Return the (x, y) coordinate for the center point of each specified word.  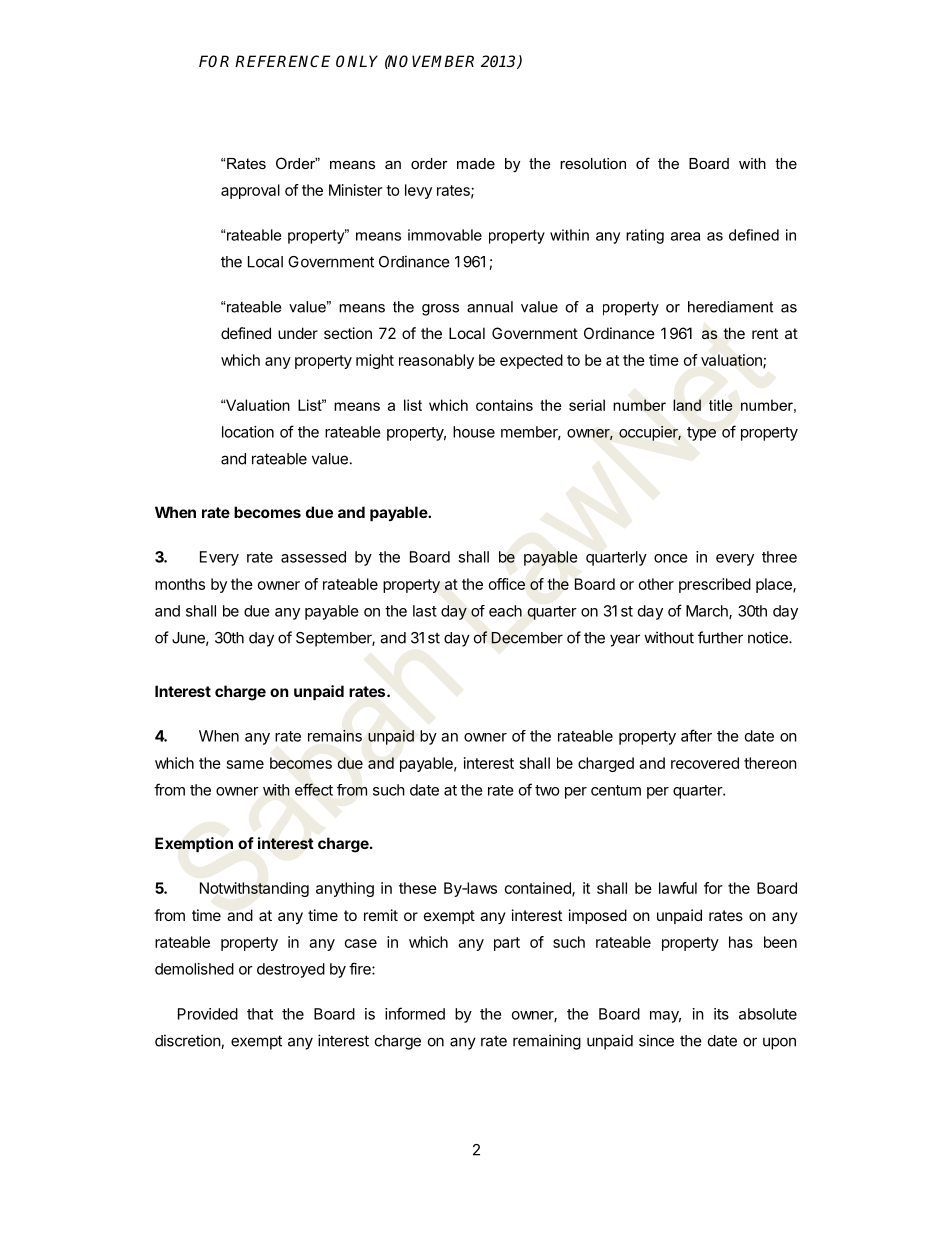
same (245, 764)
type (701, 434)
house (474, 432)
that (260, 1014)
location (248, 432)
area (685, 236)
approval (250, 191)
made (476, 163)
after (696, 735)
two (547, 790)
